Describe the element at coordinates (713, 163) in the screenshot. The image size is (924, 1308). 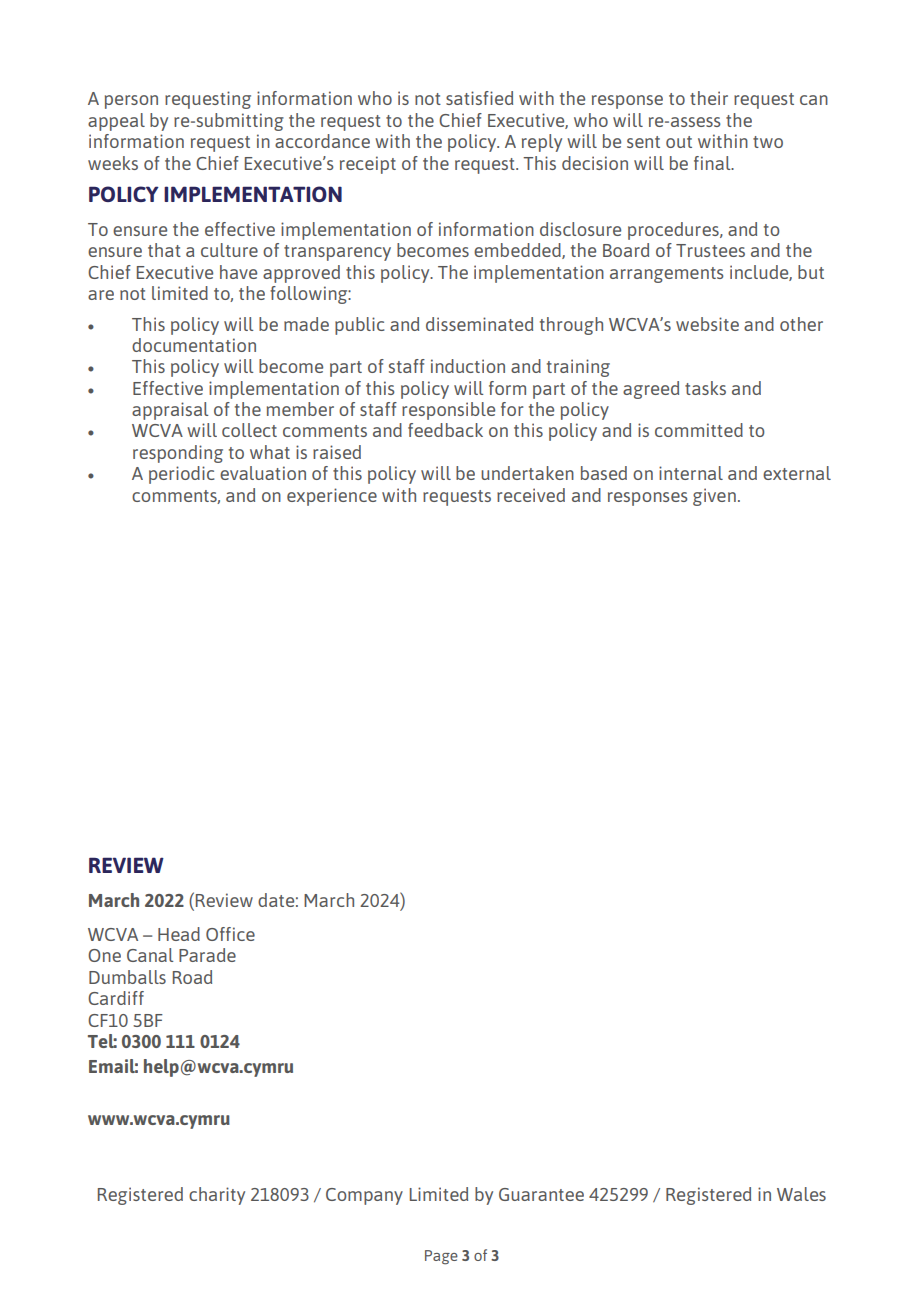
I see `final` at that location.
